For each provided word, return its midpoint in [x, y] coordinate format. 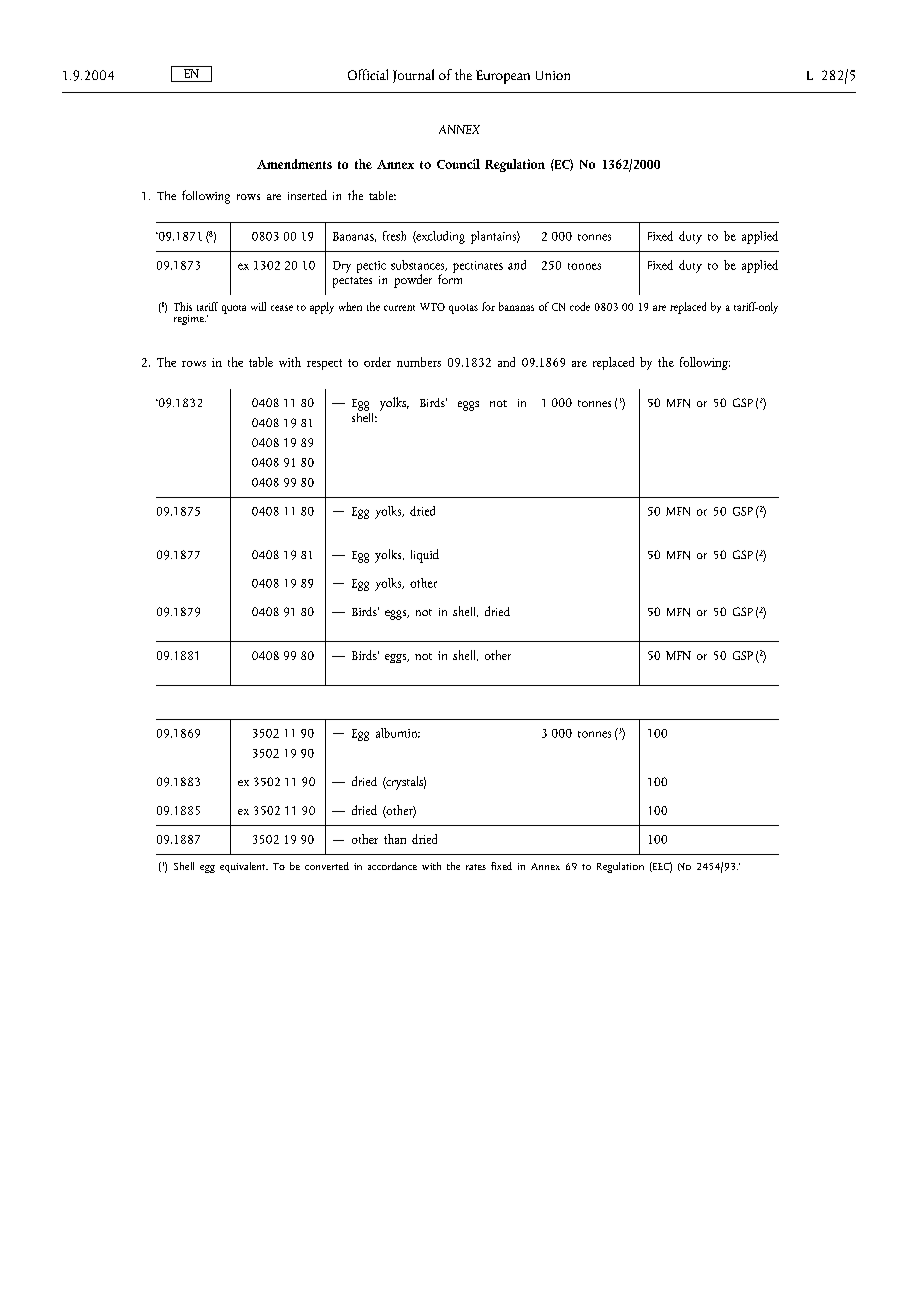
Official [368, 74]
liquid [425, 556]
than [395, 839]
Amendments [294, 164]
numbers [419, 362]
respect [324, 364]
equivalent [244, 867]
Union [553, 75]
